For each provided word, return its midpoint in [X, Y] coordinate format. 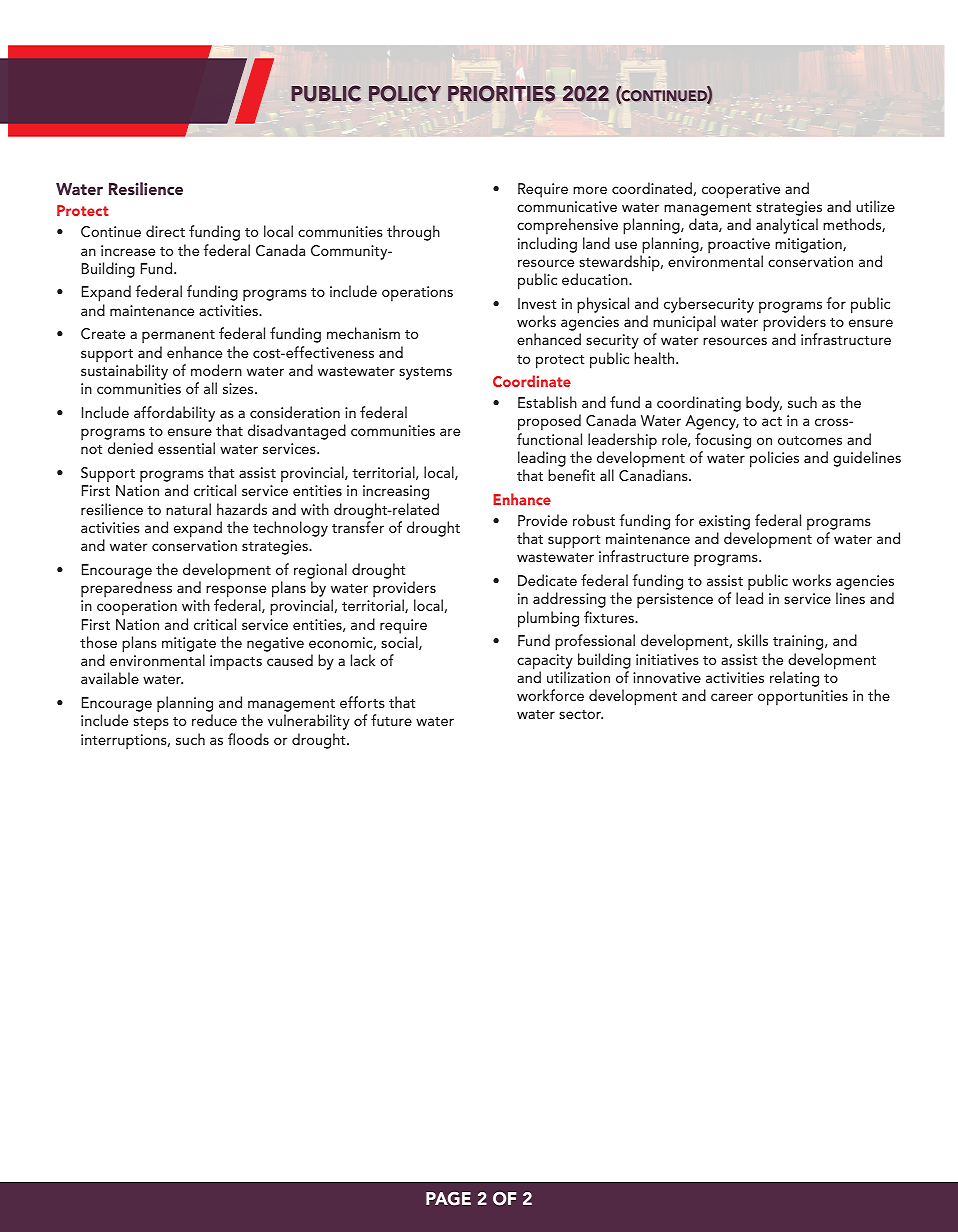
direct [165, 231]
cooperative [741, 191]
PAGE [448, 1199]
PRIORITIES [501, 93]
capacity [545, 663]
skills [752, 640]
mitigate [189, 646]
